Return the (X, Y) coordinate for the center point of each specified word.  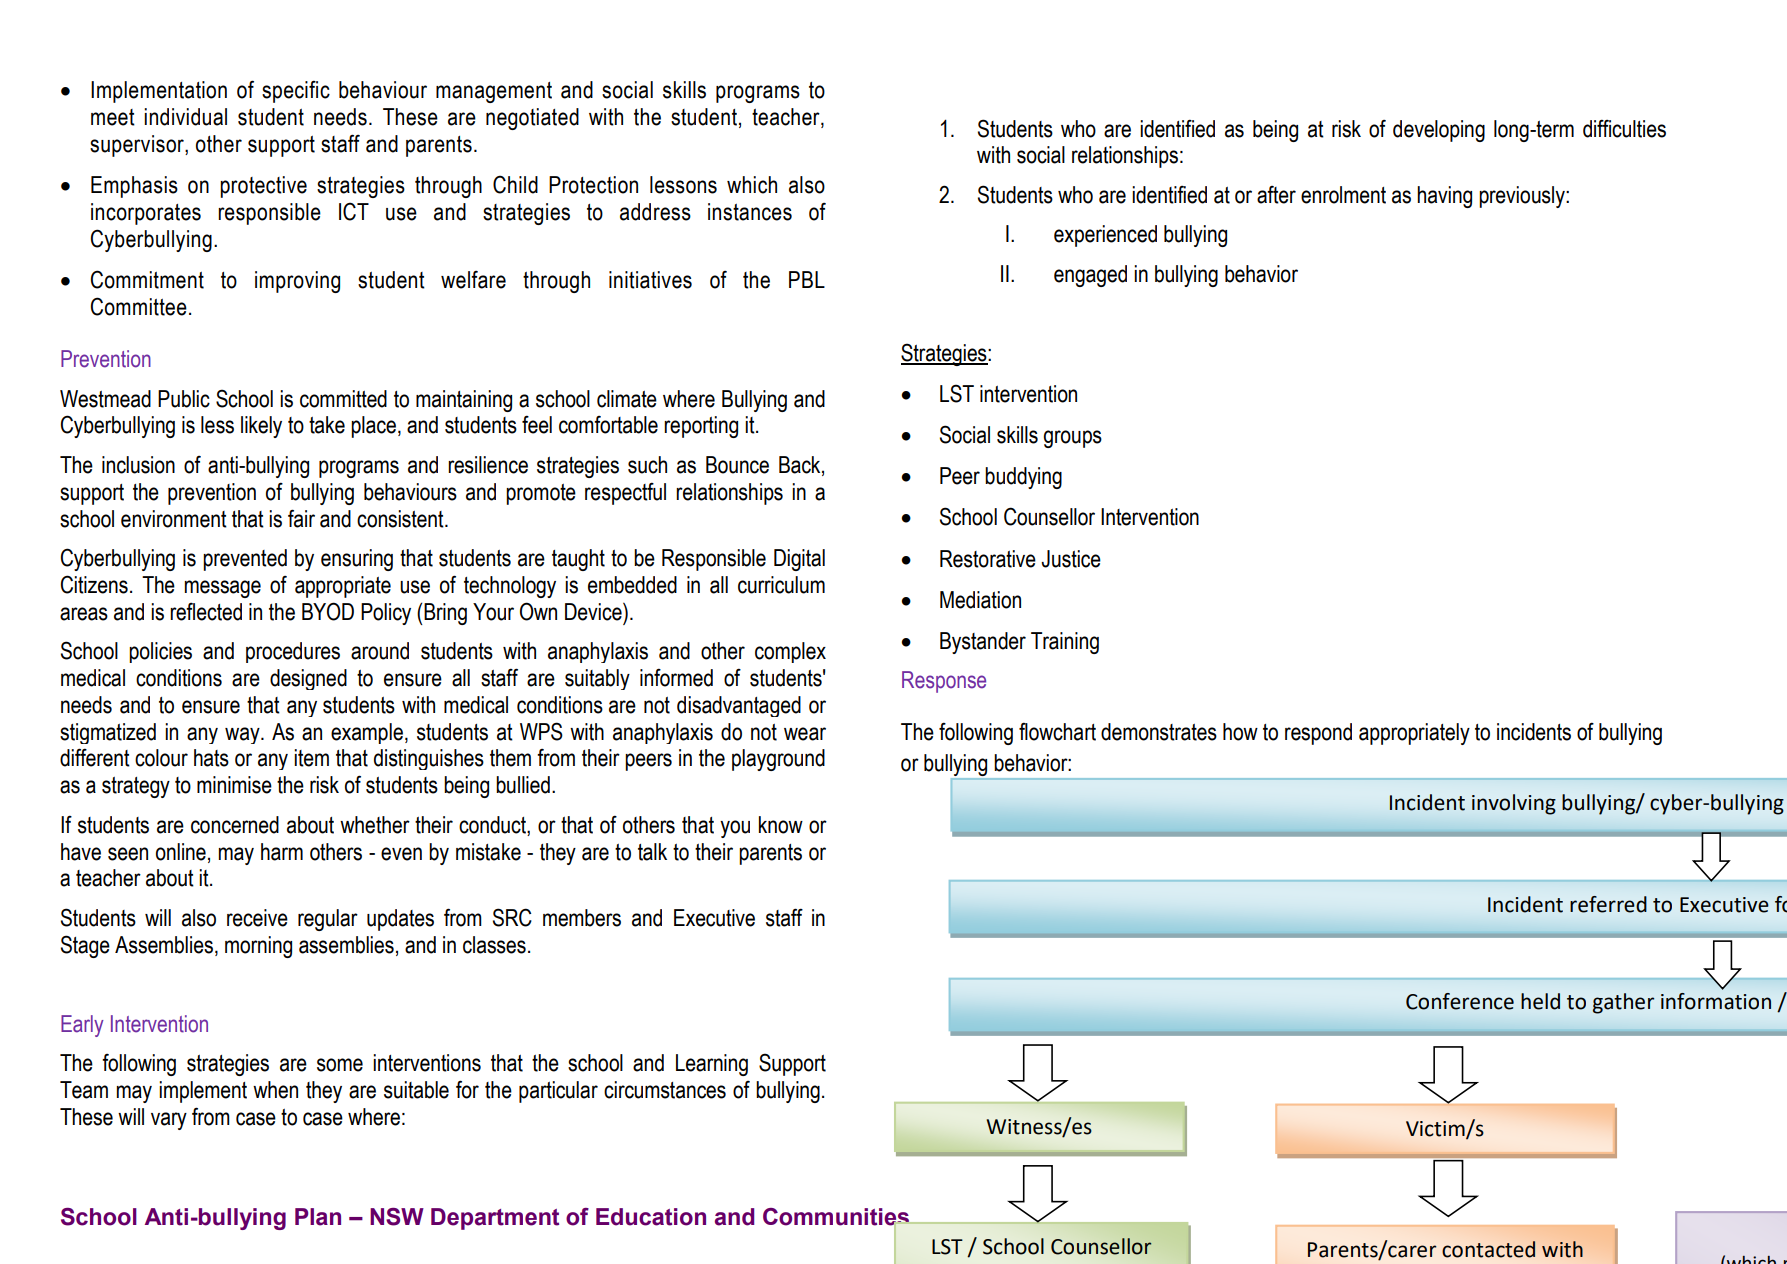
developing (1439, 131)
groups (1072, 439)
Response (944, 682)
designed (308, 679)
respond (1318, 734)
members (582, 918)
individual (185, 117)
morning (258, 947)
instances (750, 212)
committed (343, 399)
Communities (837, 1218)
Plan (318, 1217)
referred (1608, 904)
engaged (1090, 276)
